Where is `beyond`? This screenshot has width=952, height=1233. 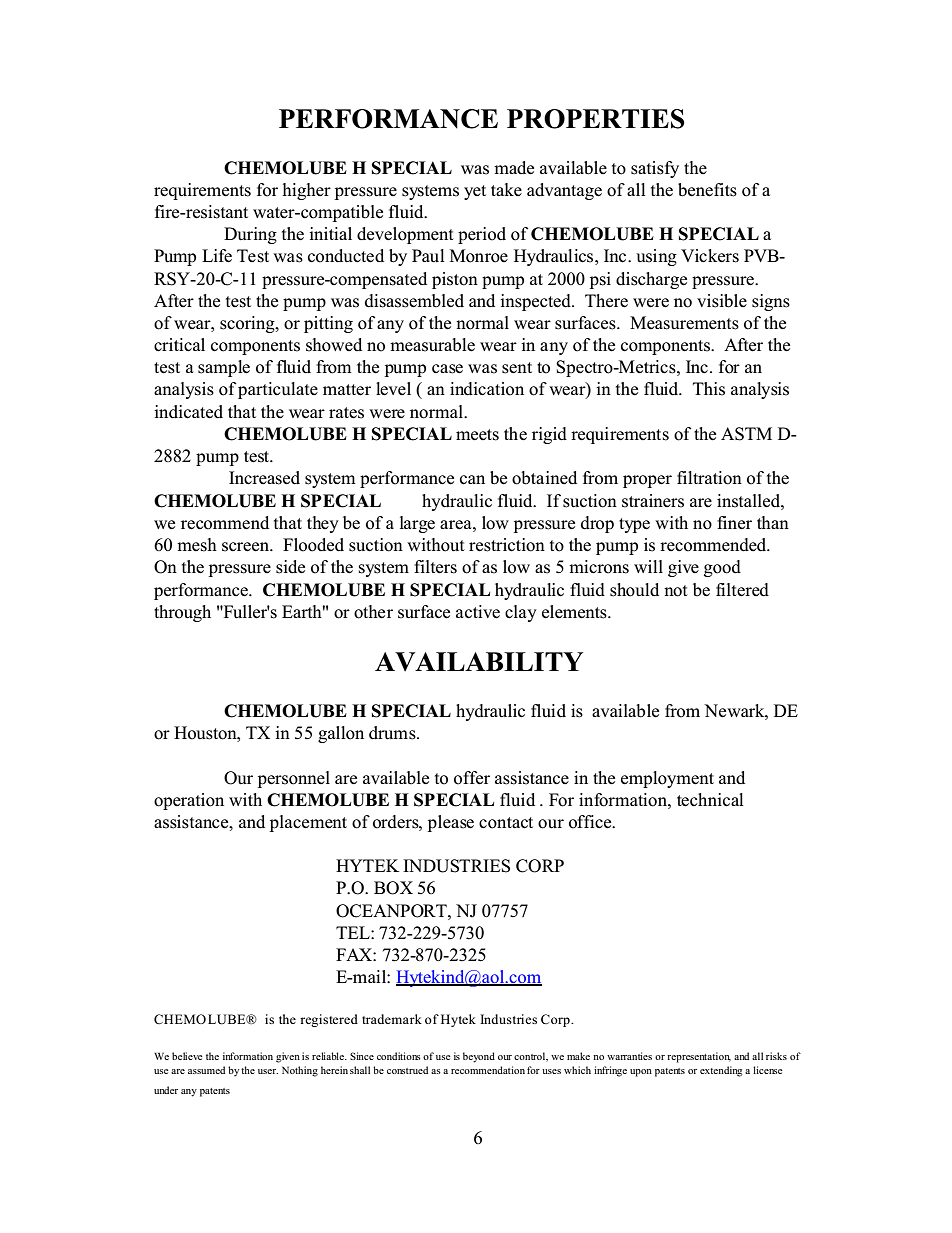 beyond is located at coordinates (479, 1057).
